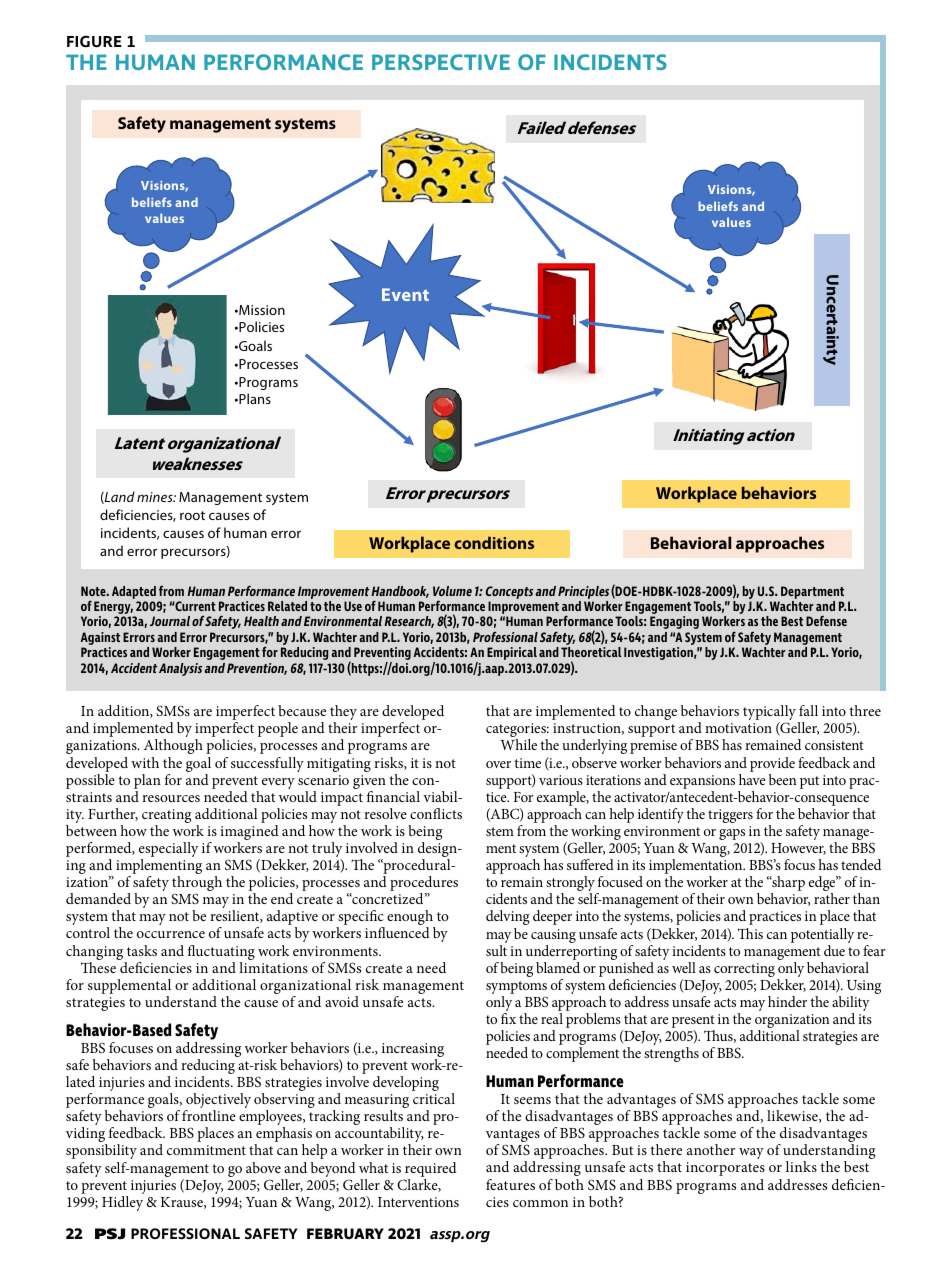 This screenshot has height=1275, width=952. I want to click on However, so click(798, 849).
